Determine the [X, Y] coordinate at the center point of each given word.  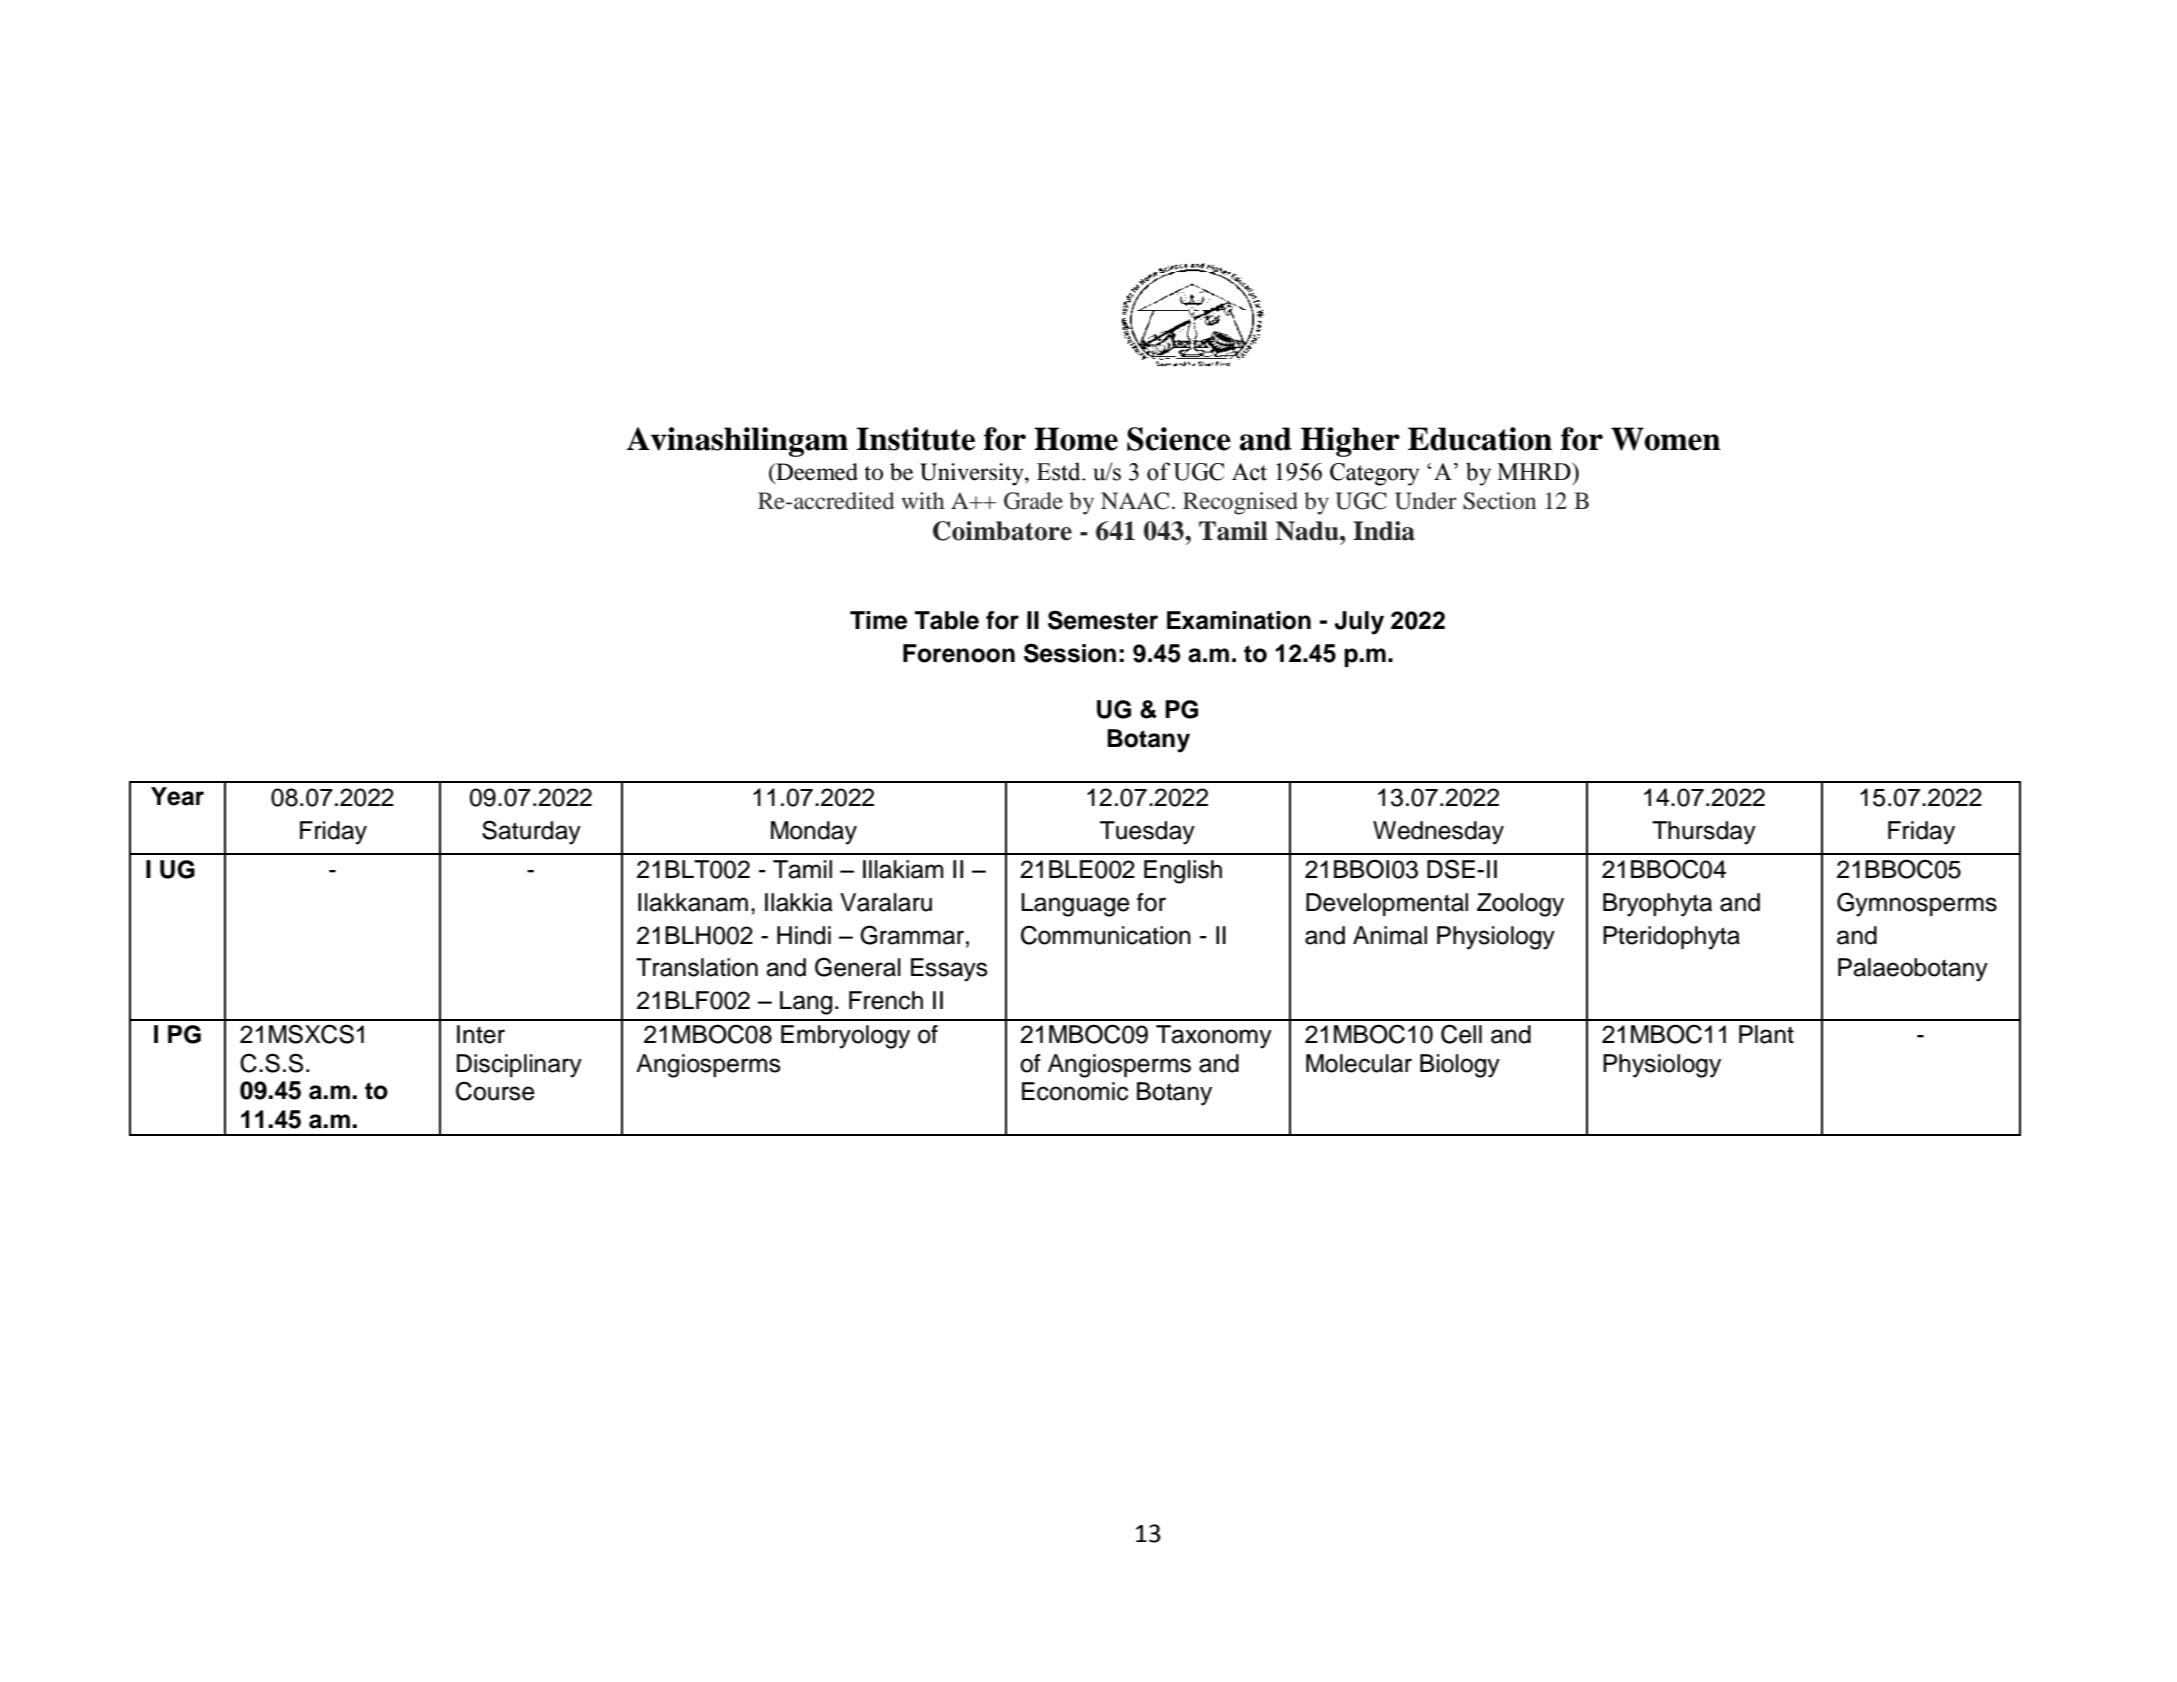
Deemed [816, 473]
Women [1666, 439]
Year [177, 796]
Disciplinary [519, 1066]
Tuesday [1147, 833]
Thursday [1704, 833]
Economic [1075, 1091]
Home [1076, 439]
